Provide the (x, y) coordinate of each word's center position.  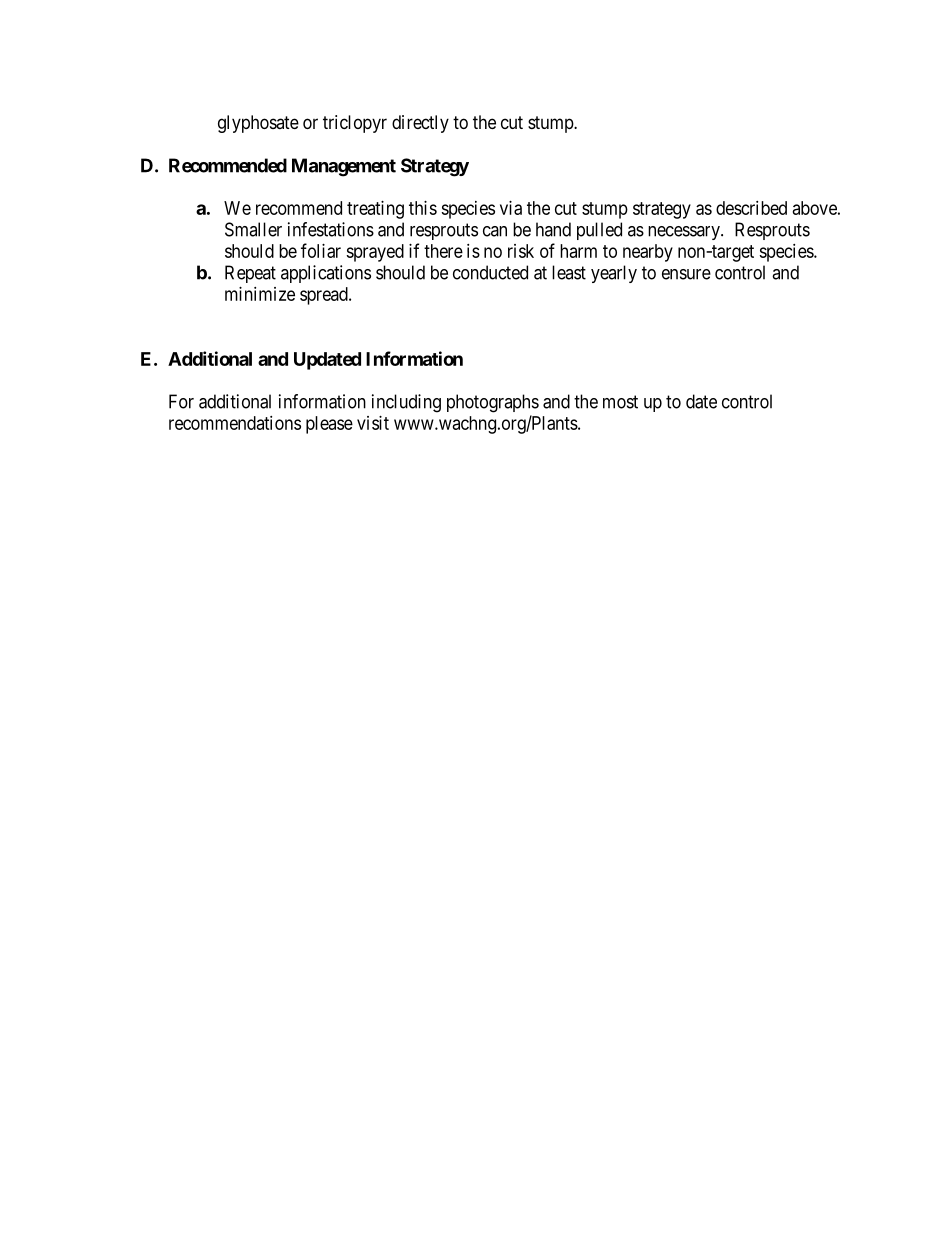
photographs (493, 403)
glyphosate (258, 124)
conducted (490, 272)
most (620, 402)
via (511, 208)
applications (326, 274)
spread (325, 296)
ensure (686, 274)
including (406, 403)
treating (375, 210)
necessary (685, 233)
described (751, 208)
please (329, 425)
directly (420, 124)
